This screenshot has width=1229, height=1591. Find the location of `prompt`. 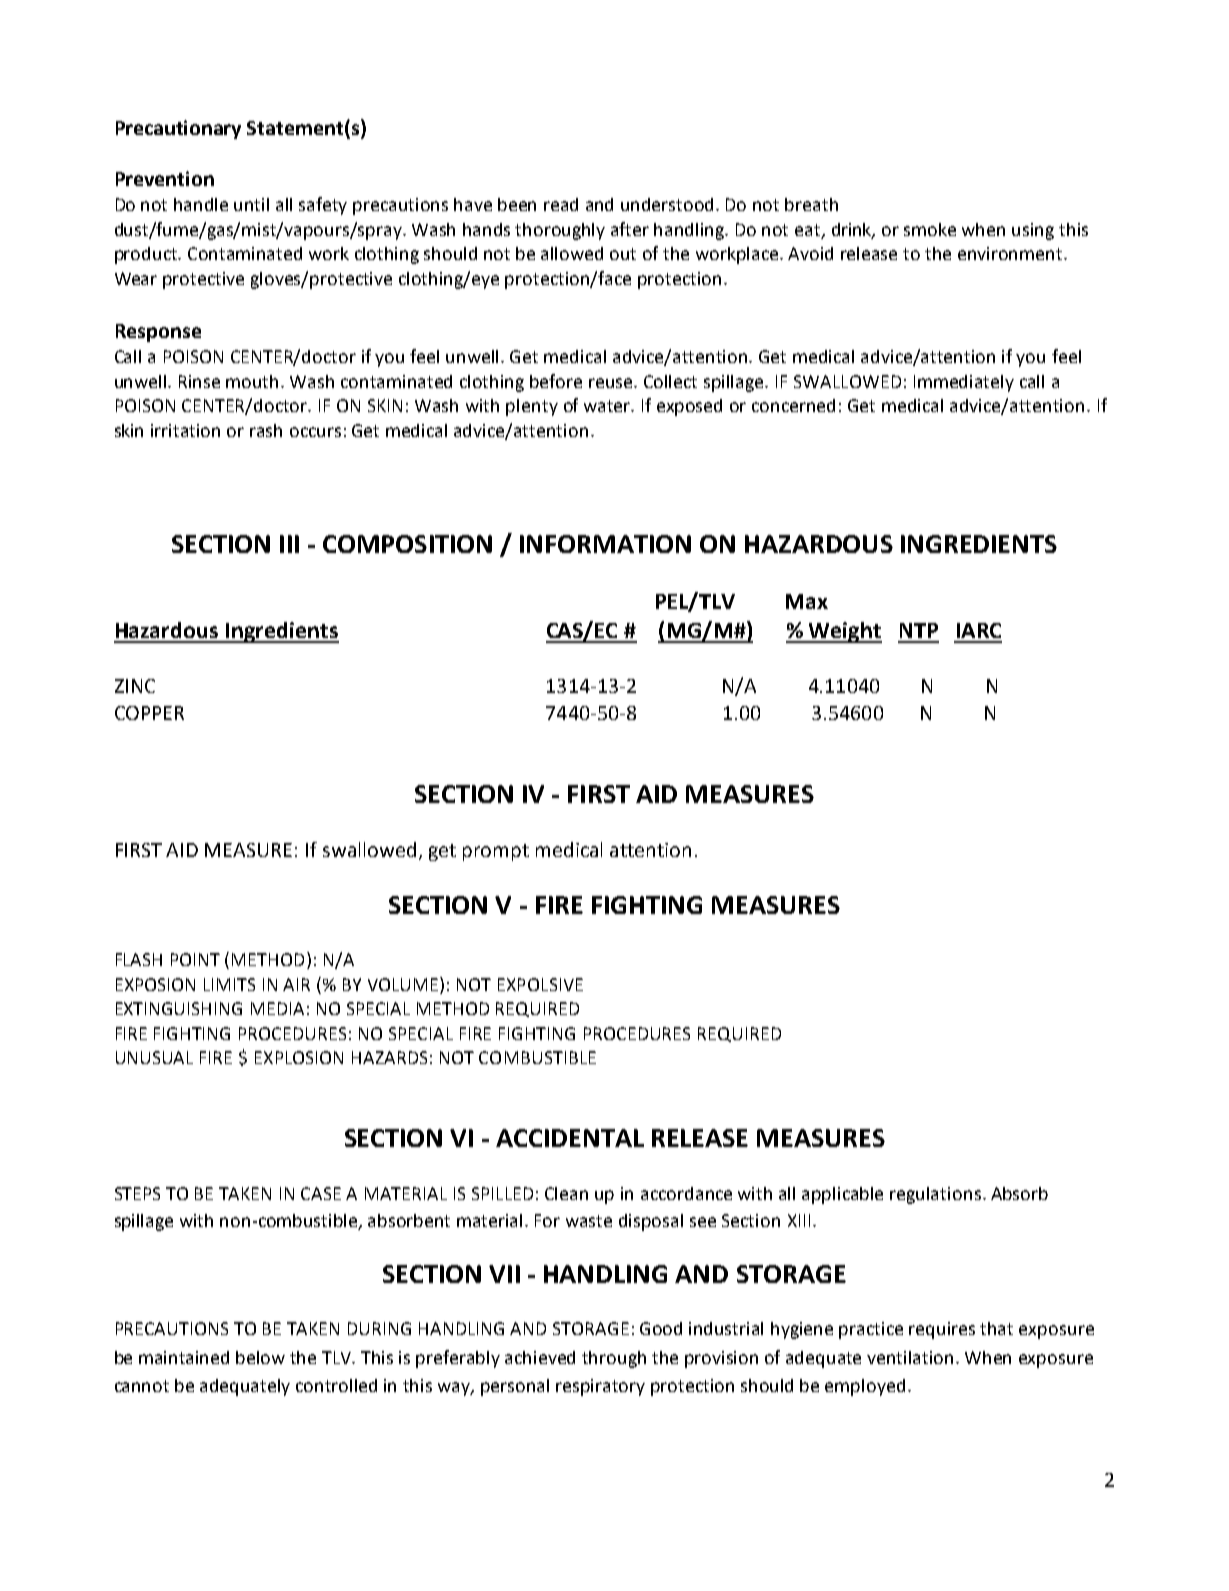

prompt is located at coordinates (496, 852).
